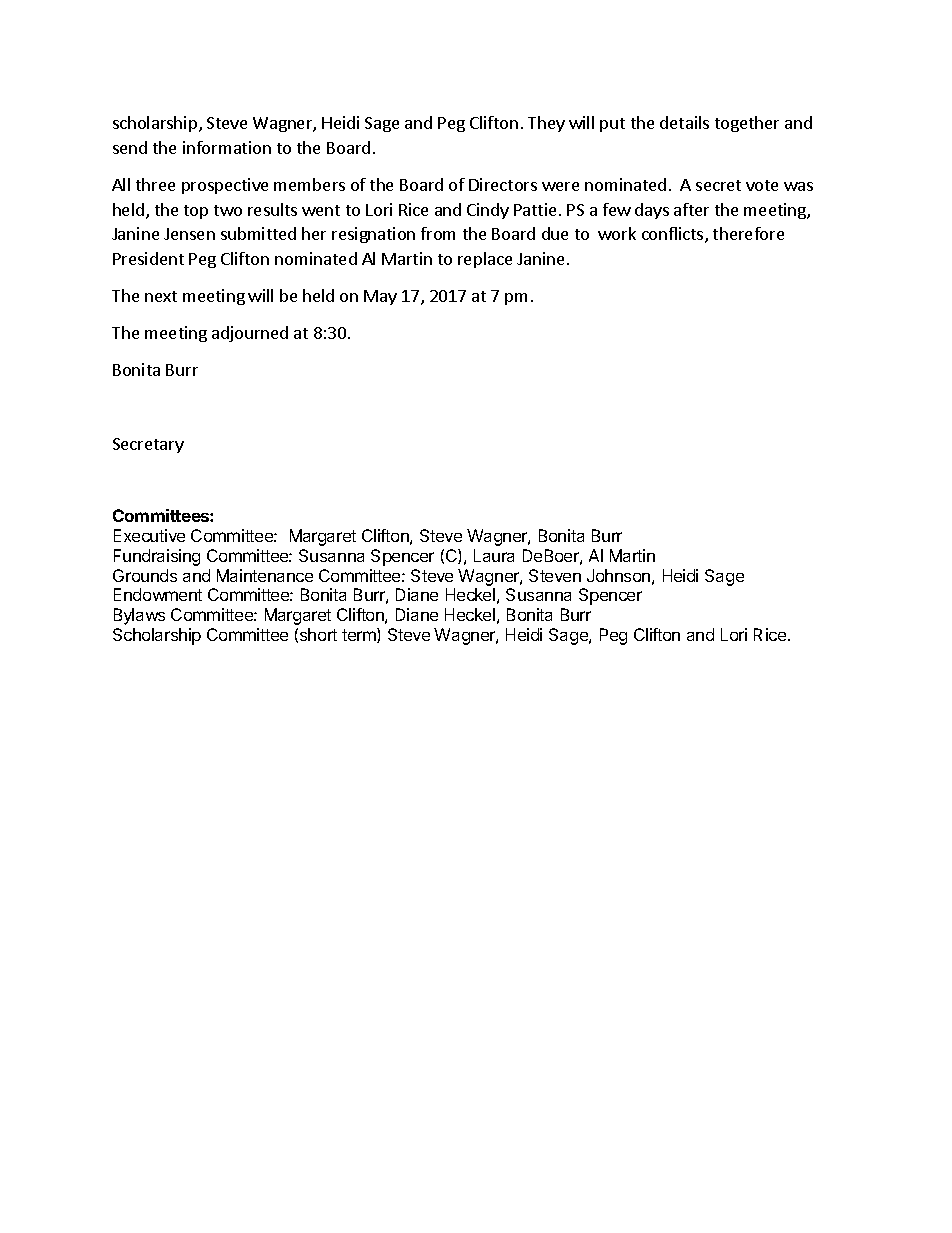  Describe the element at coordinates (494, 555) in the image. I see `Laura` at that location.
